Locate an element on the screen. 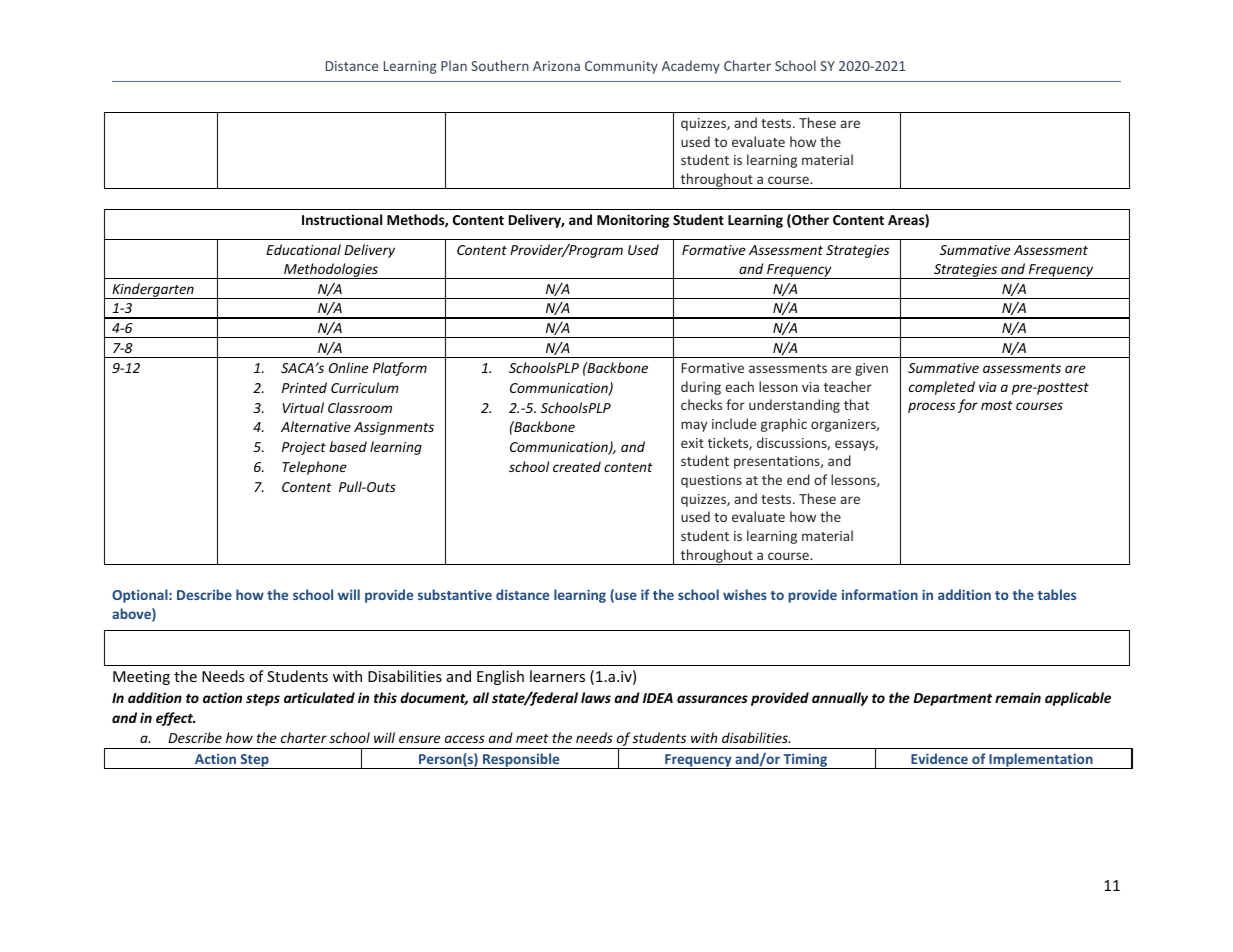  Plan is located at coordinates (454, 65).
